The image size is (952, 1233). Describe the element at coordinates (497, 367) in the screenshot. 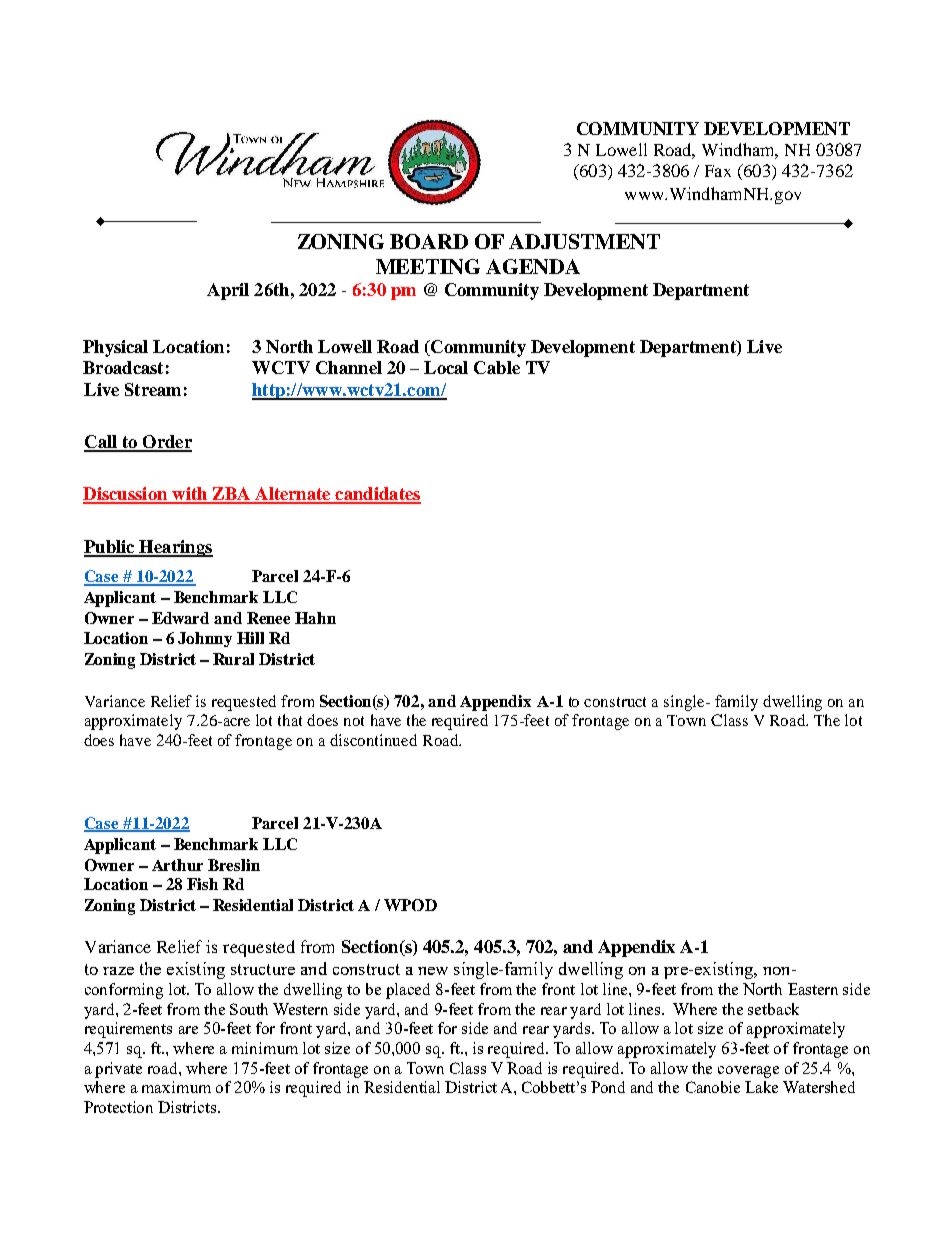

I see `Cable` at that location.
